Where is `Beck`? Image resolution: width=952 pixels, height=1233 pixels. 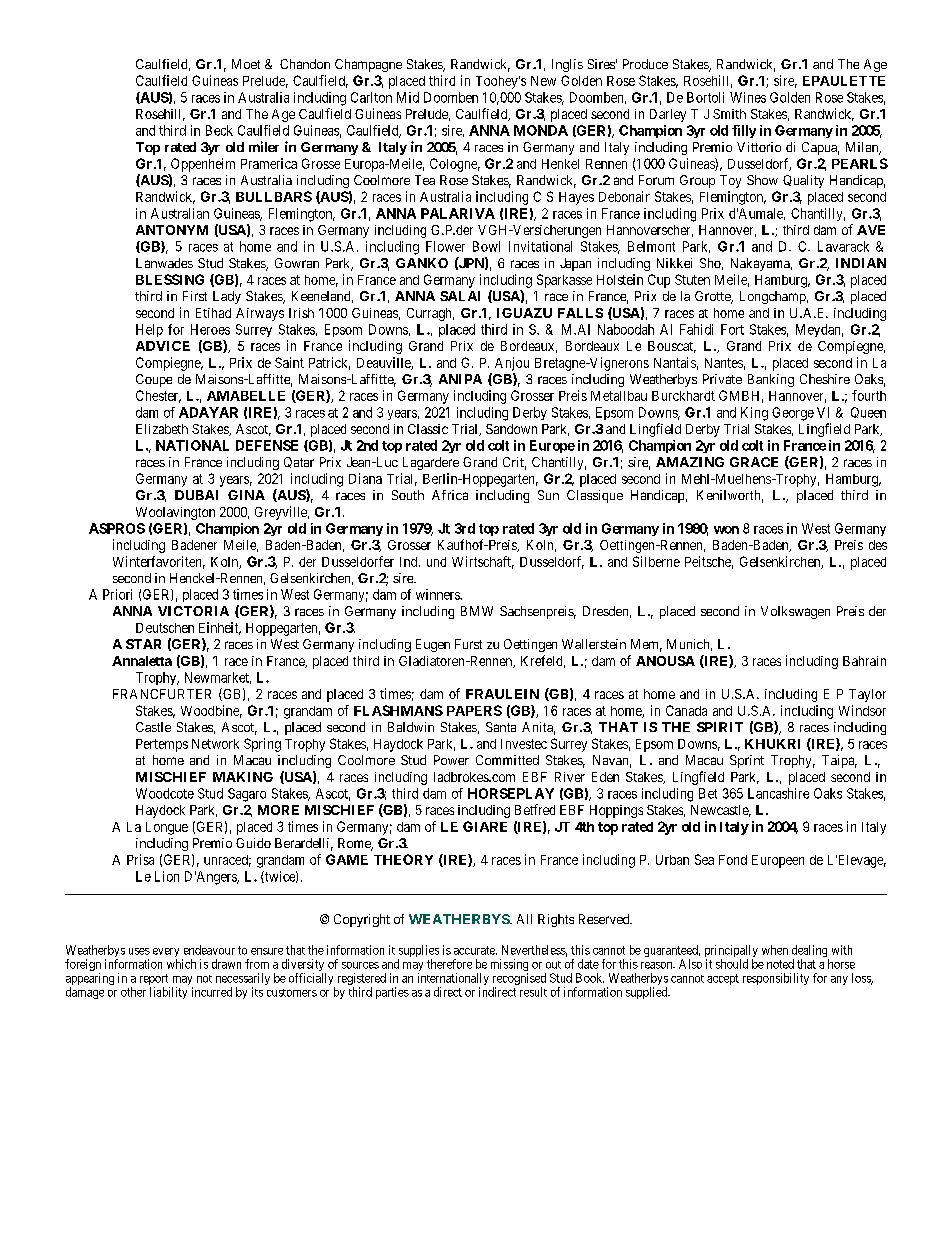 Beck is located at coordinates (219, 130).
